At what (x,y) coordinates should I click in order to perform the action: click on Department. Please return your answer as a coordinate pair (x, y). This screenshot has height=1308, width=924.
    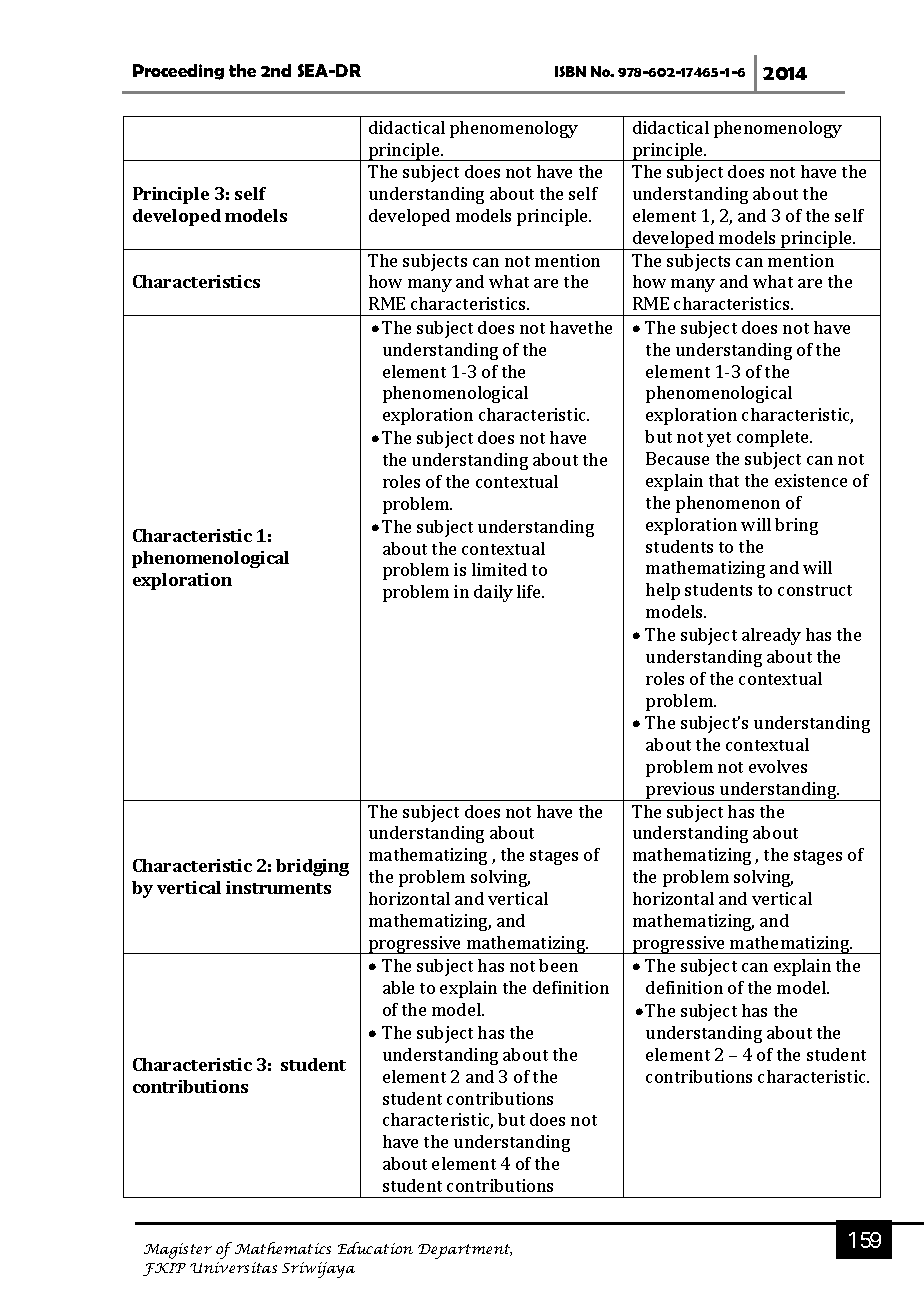
    Looking at the image, I should click on (465, 1251).
